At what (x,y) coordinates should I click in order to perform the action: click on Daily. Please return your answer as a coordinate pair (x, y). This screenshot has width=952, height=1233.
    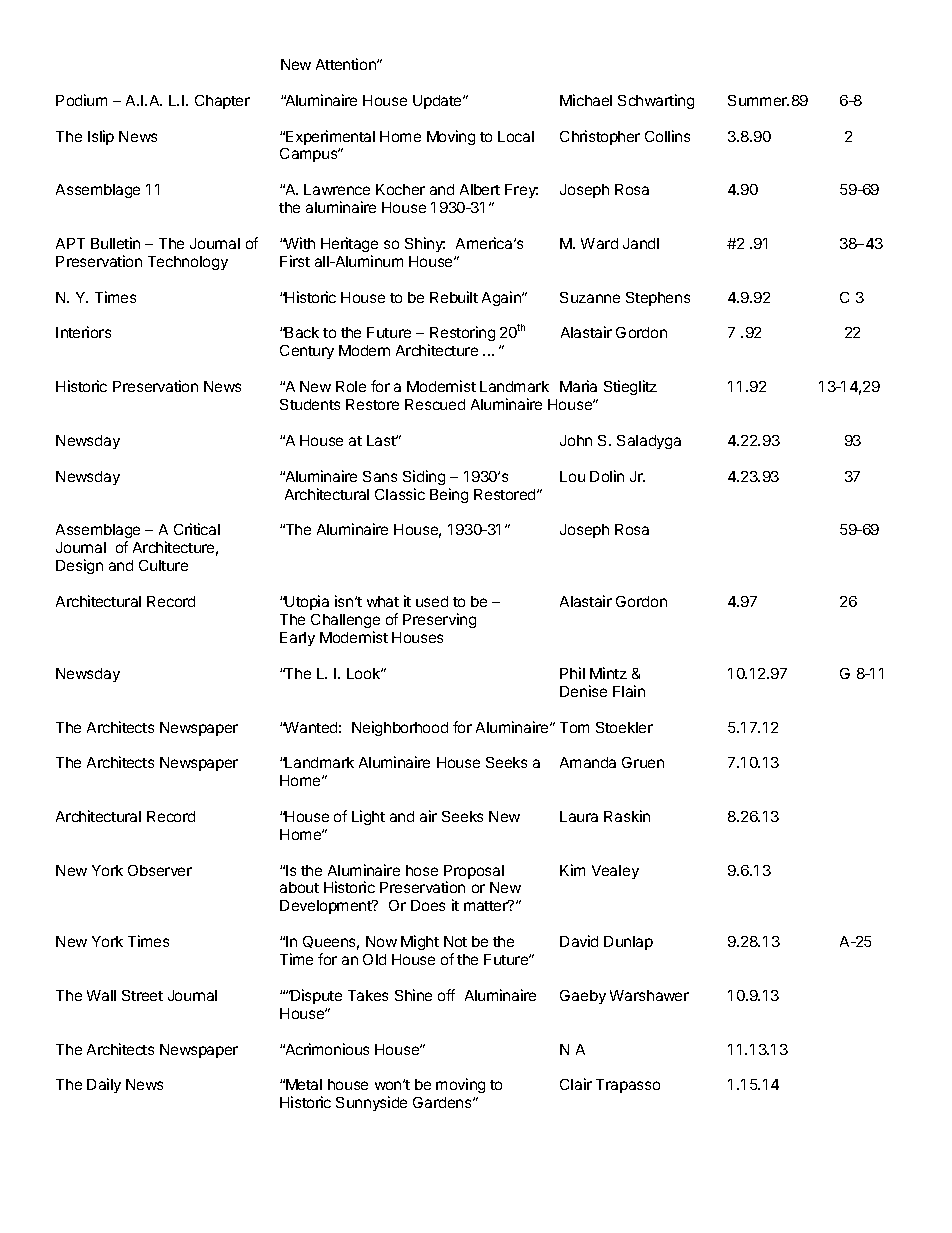
    Looking at the image, I should click on (104, 1085).
